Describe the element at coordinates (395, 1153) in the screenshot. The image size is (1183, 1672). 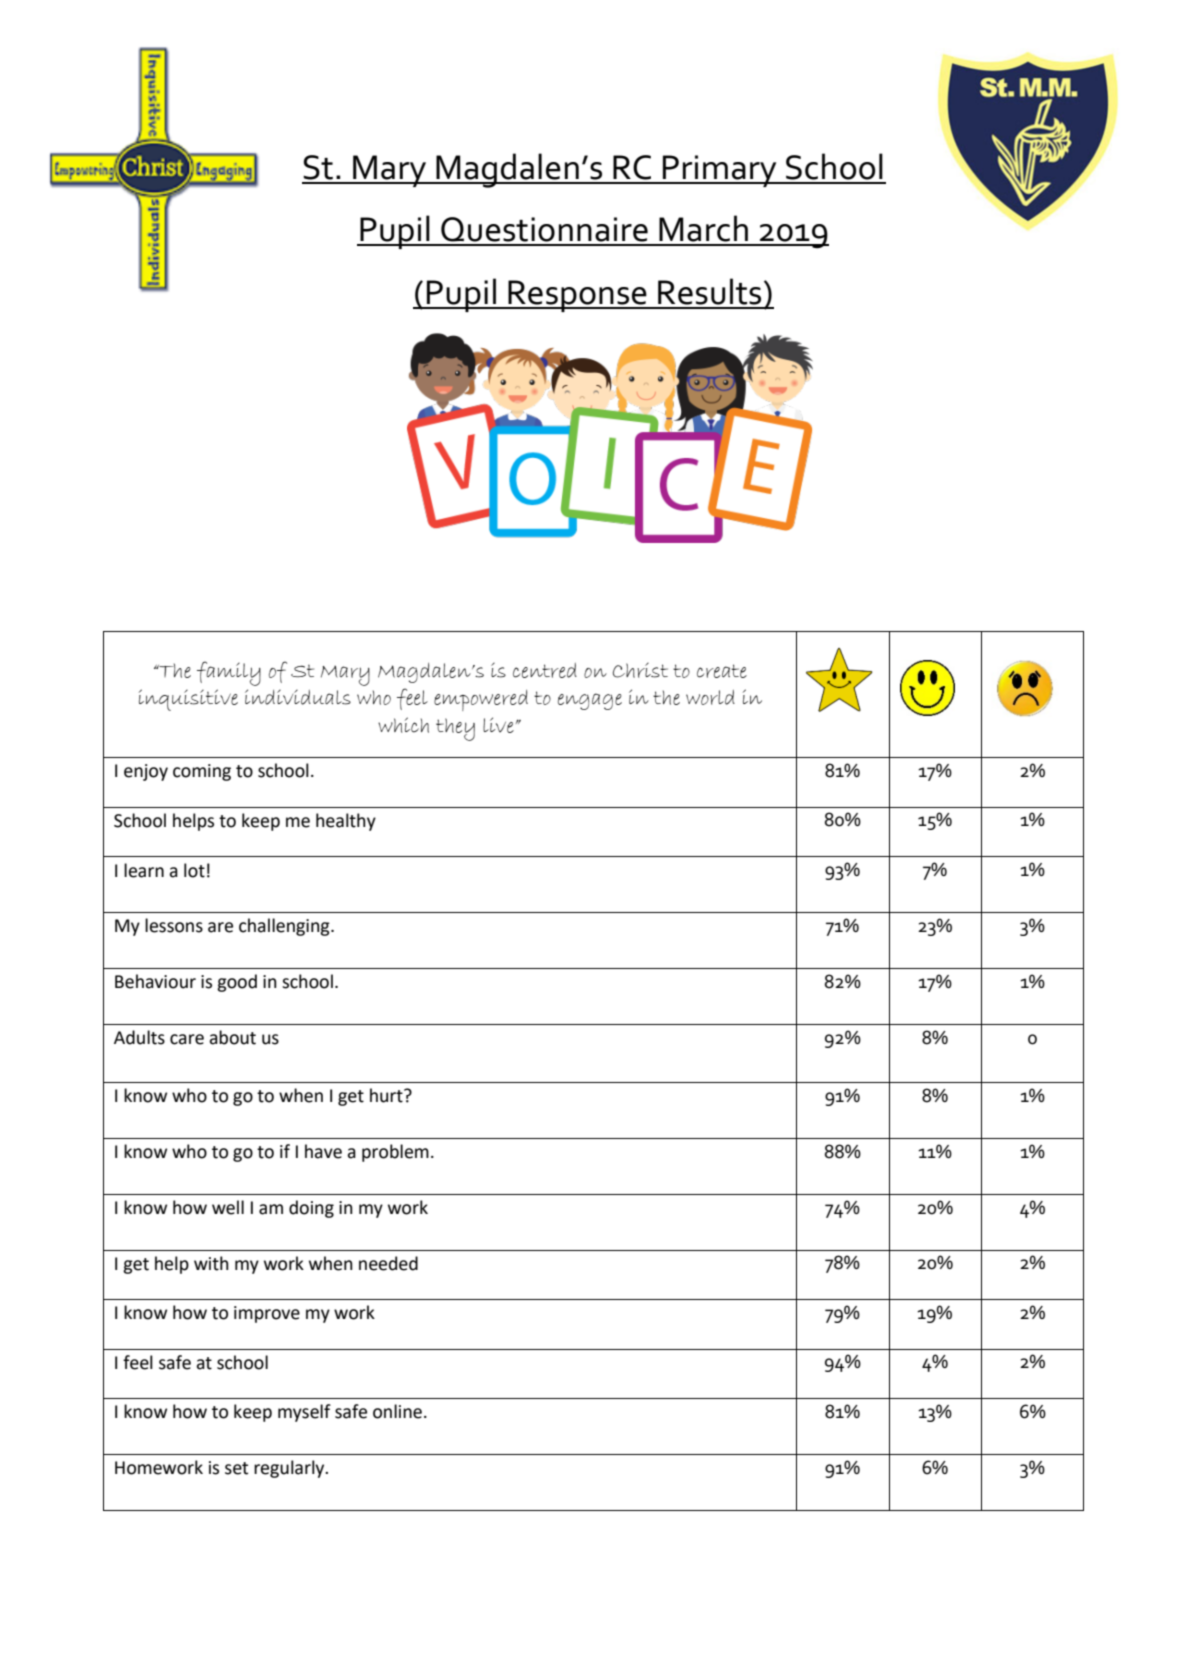
I see `problem` at that location.
